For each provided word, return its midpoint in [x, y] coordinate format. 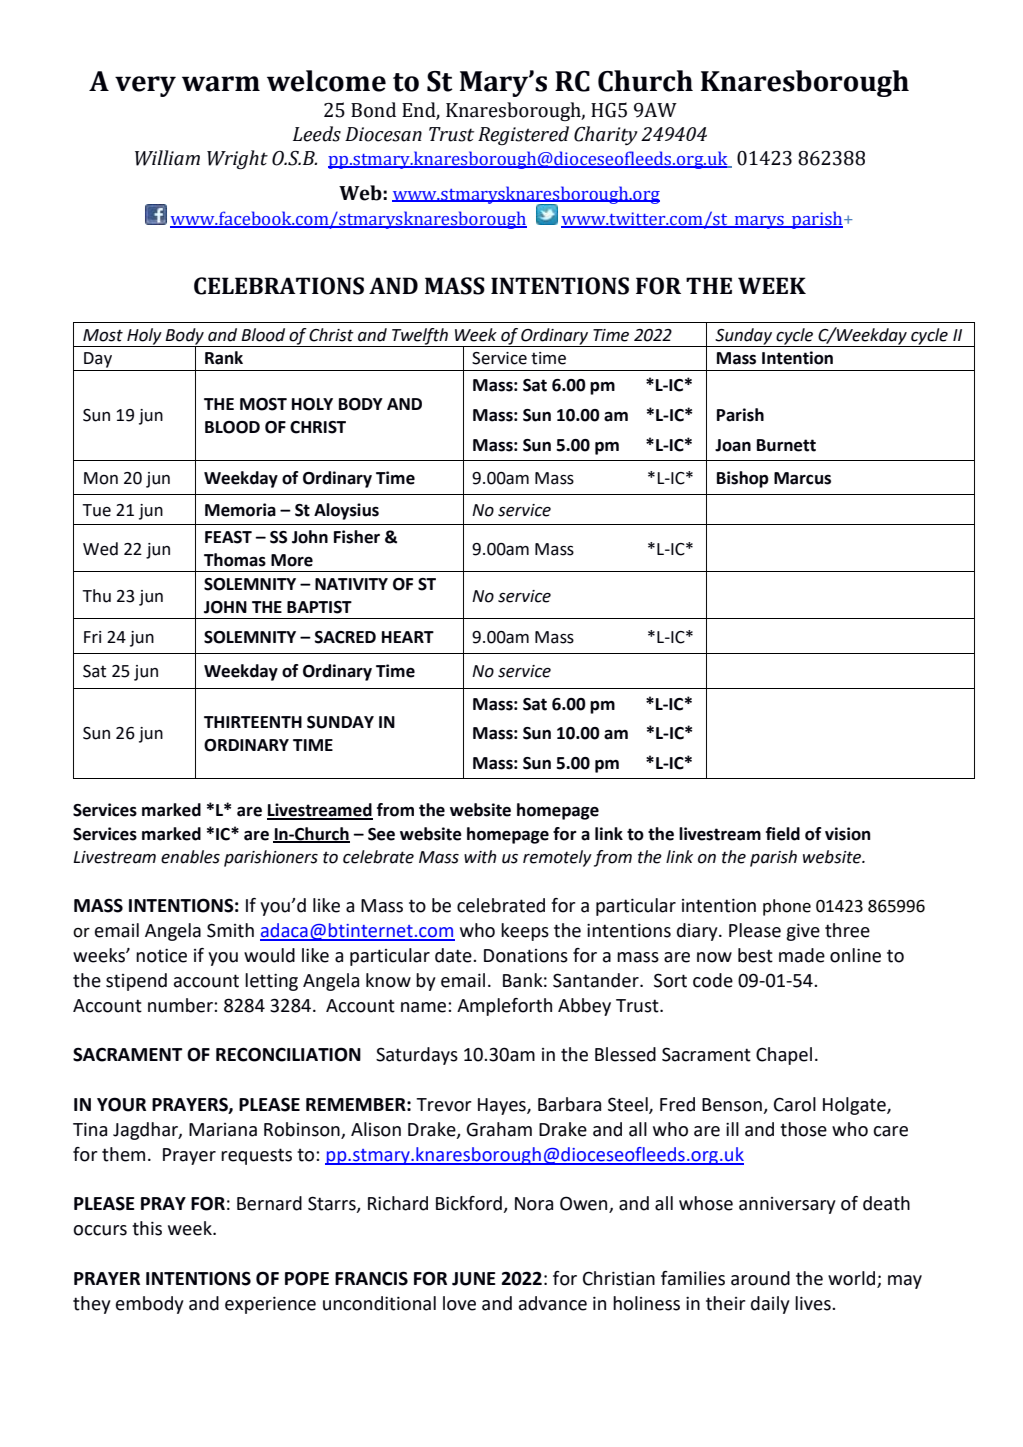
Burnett [786, 445]
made [802, 955]
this [147, 1228]
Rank [224, 358]
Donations [526, 956]
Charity [606, 135]
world [851, 1278]
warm [221, 84]
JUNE [474, 1279]
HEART [408, 637]
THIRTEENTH [253, 722]
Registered [523, 135]
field [783, 834]
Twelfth [420, 336]
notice [161, 956]
